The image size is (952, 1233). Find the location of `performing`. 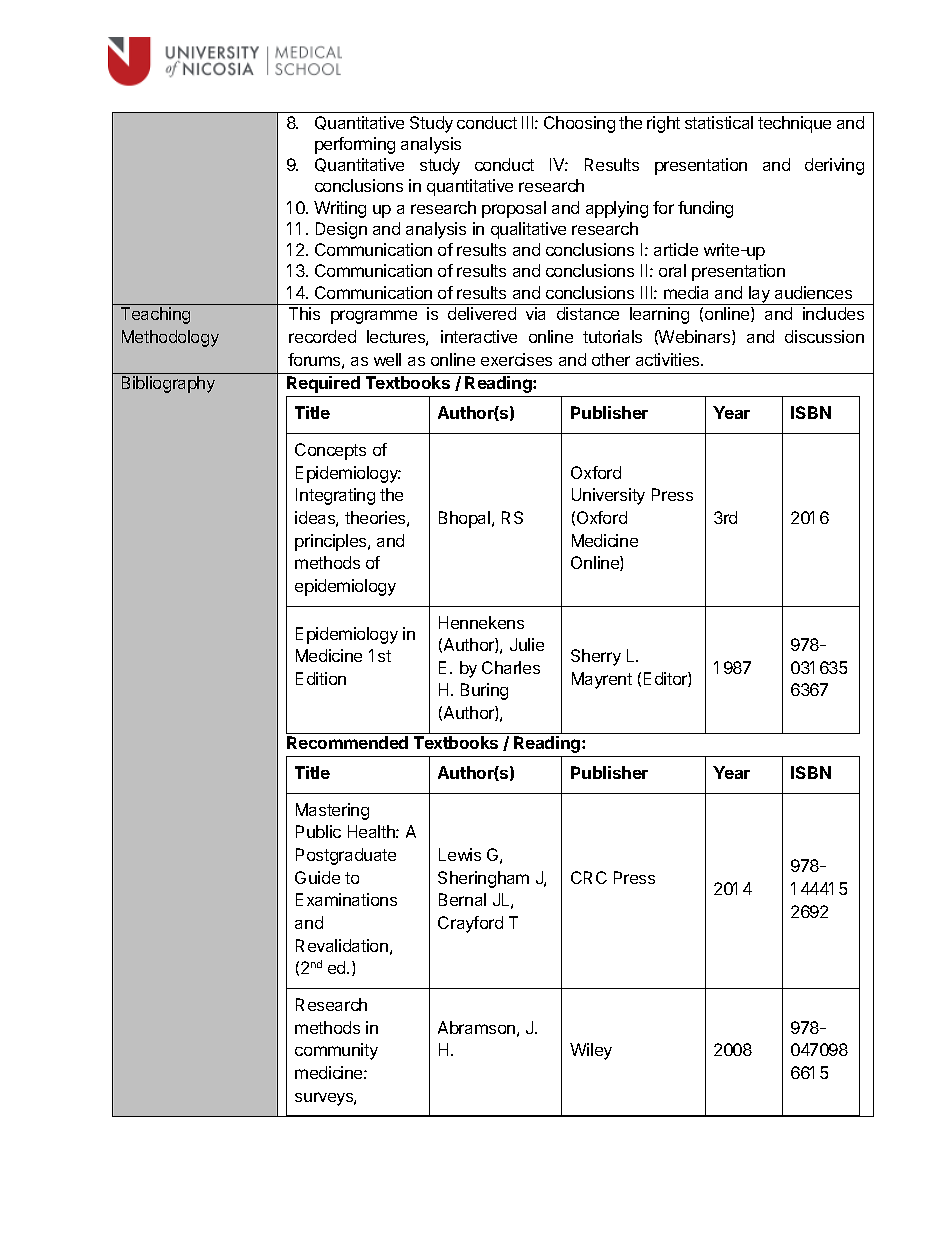

performing is located at coordinates (355, 145).
